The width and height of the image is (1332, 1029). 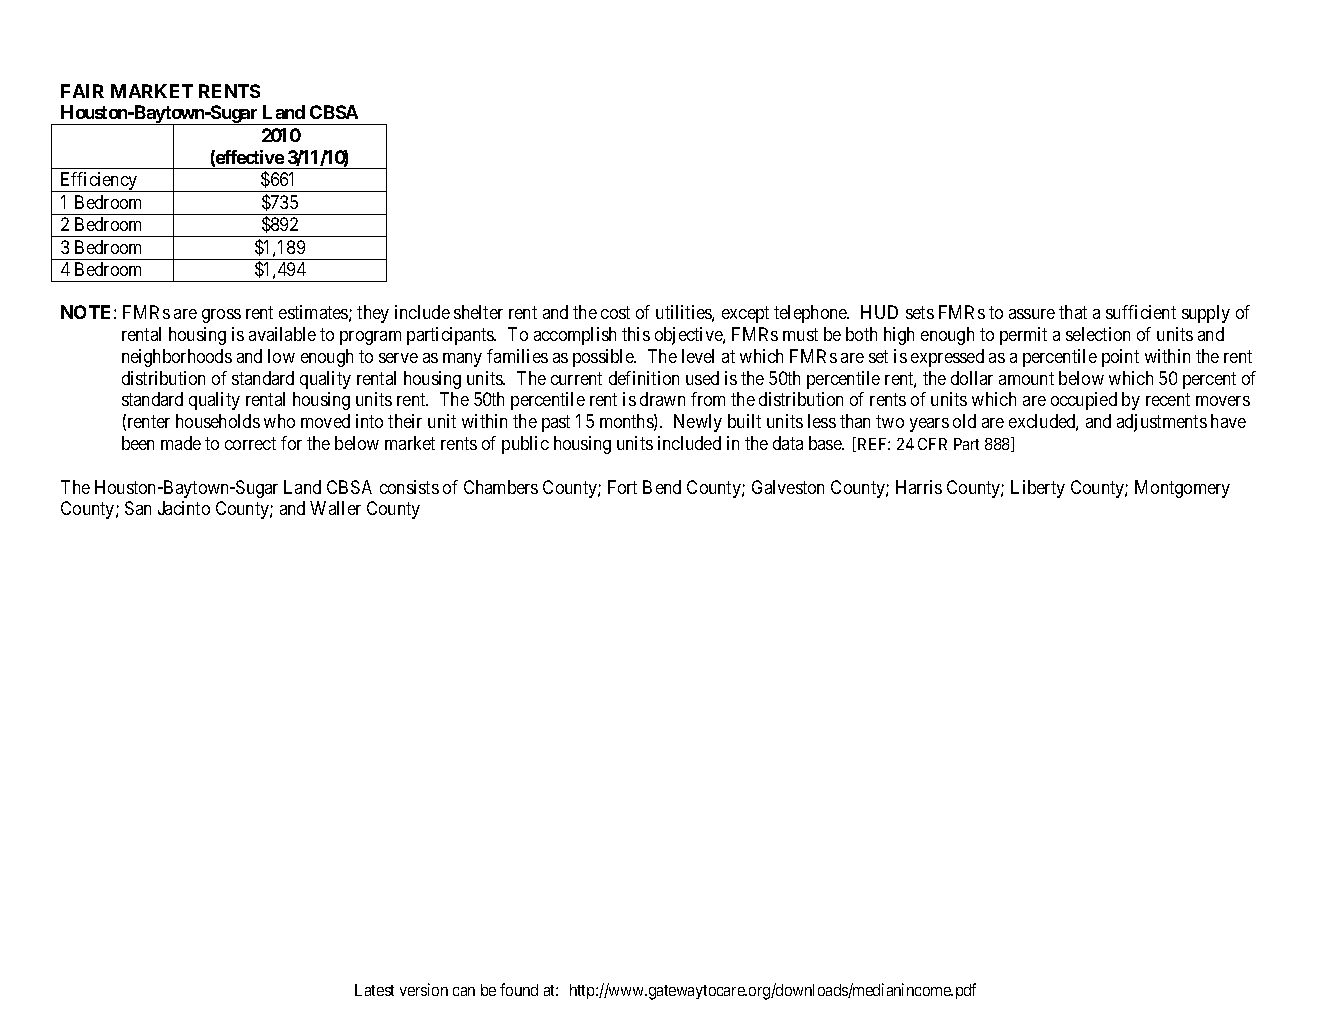 I want to click on FAIR, so click(x=82, y=91).
